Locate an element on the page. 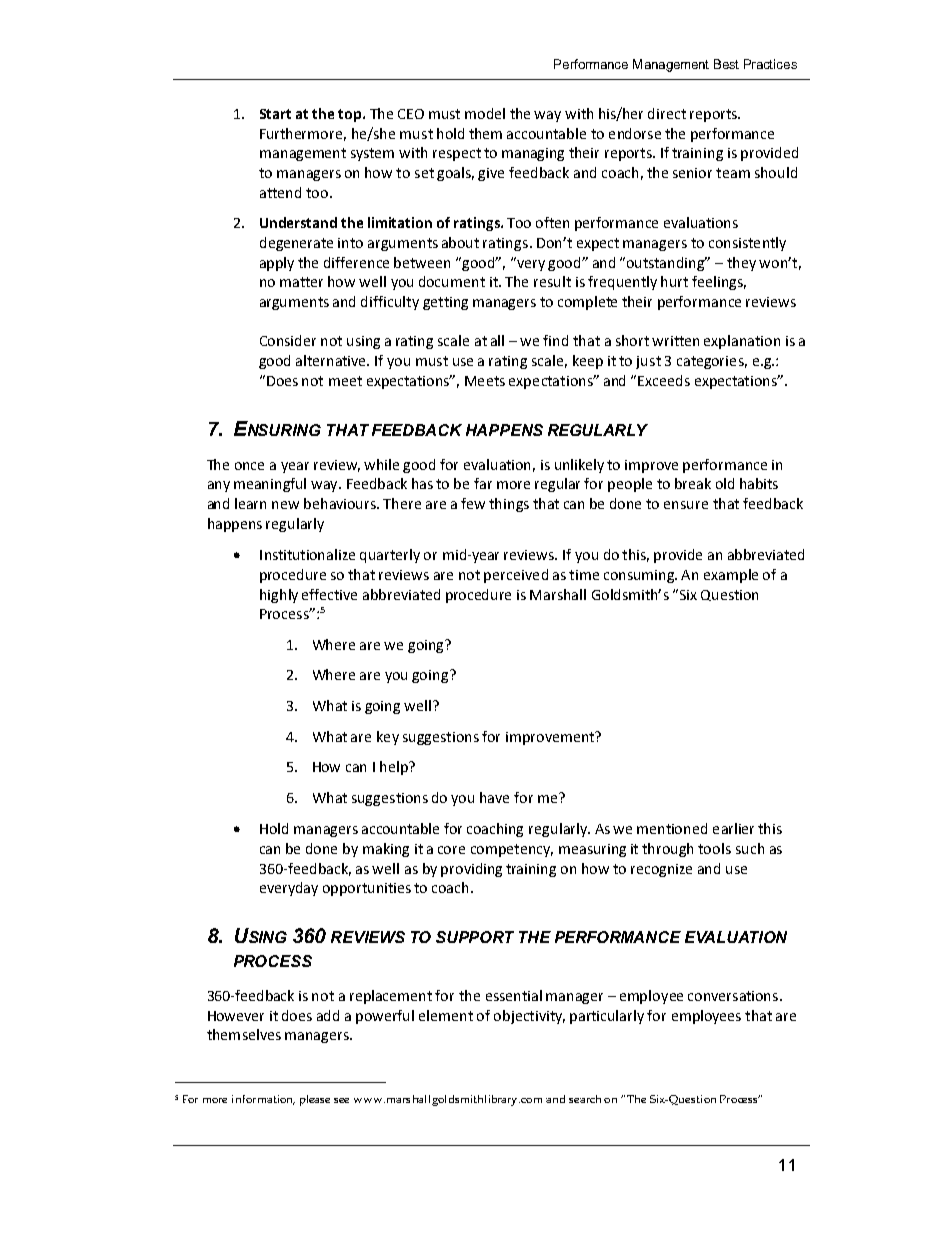  highly is located at coordinates (279, 596).
